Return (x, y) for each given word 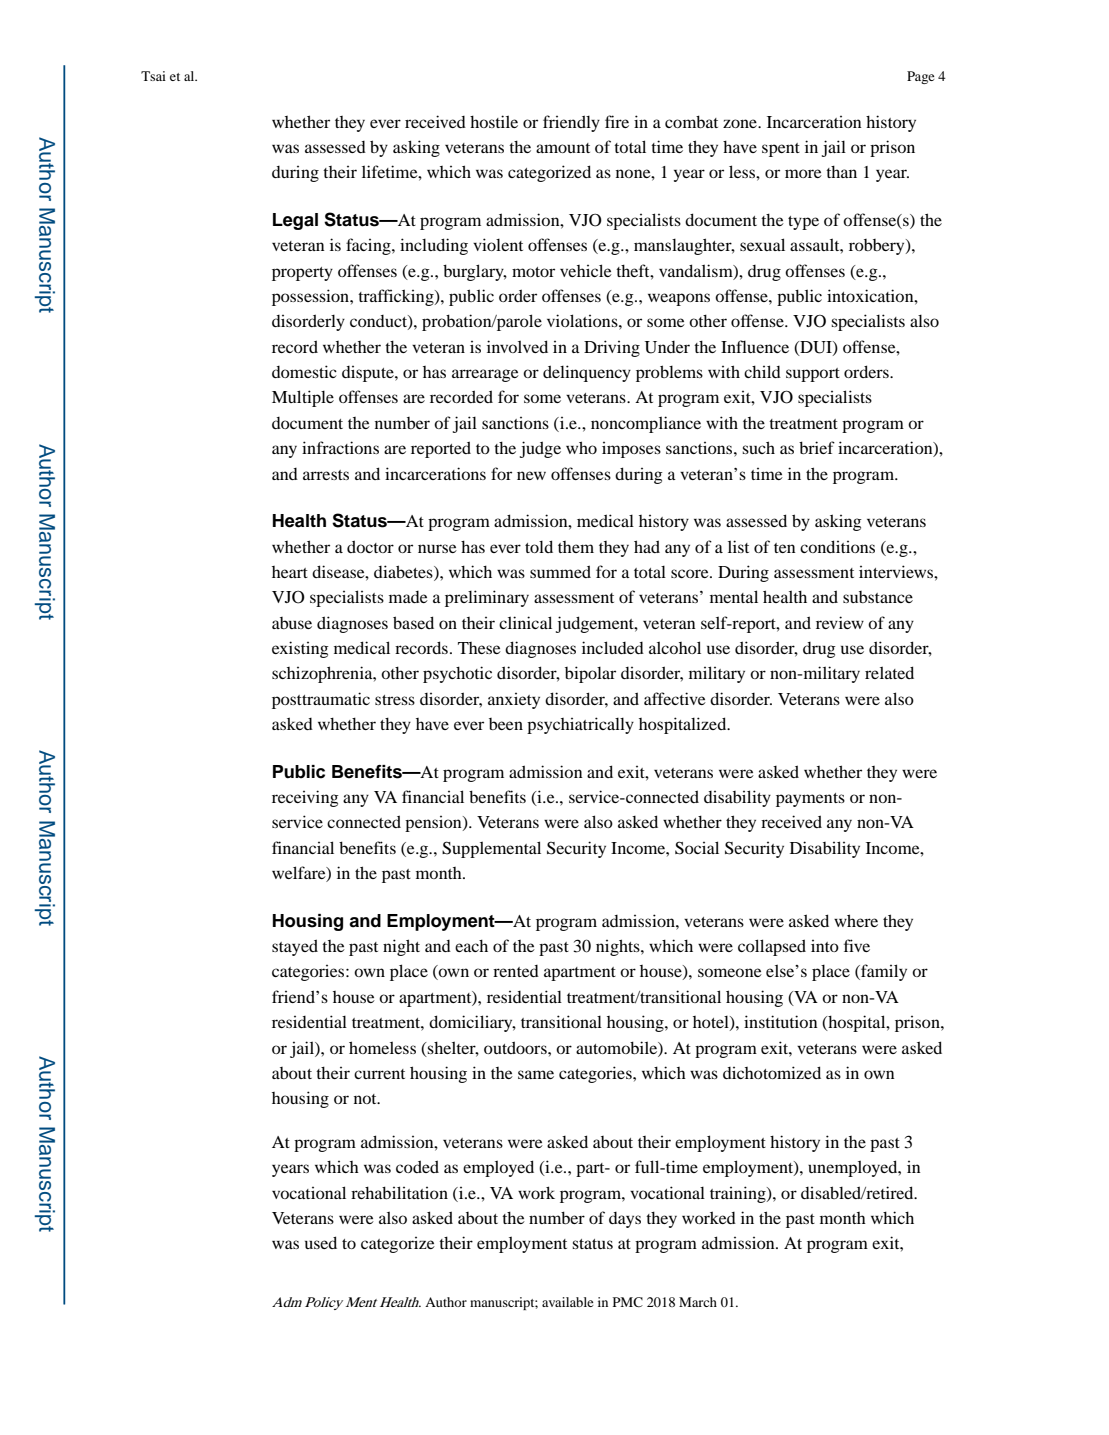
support (813, 375)
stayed (295, 947)
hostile (494, 121)
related (889, 672)
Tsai (153, 76)
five (857, 945)
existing (300, 649)
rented (516, 971)
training (739, 1194)
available (568, 1302)
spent (781, 150)
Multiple (303, 398)
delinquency (587, 373)
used (321, 1242)
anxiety (514, 701)
